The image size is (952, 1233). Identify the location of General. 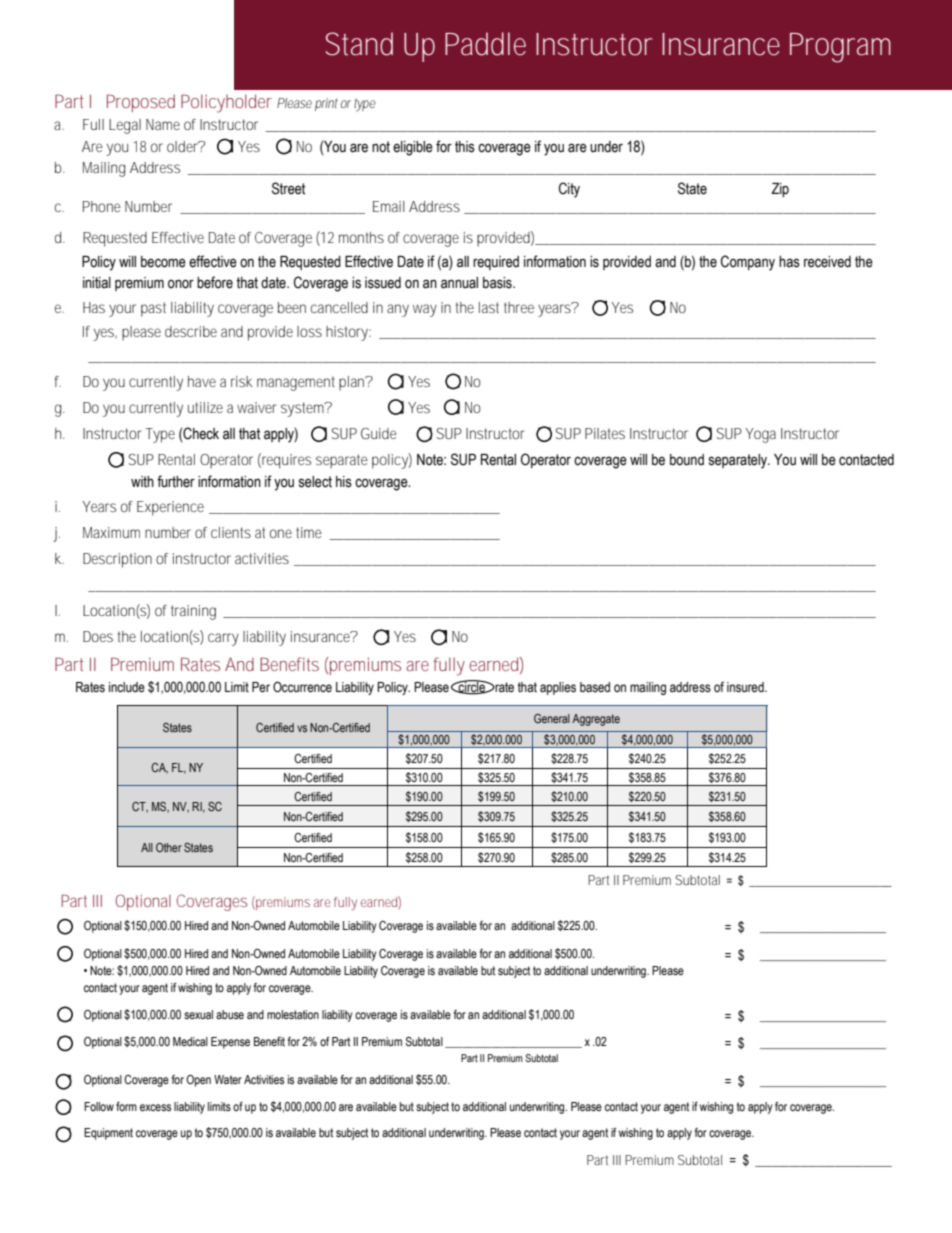
(552, 718).
